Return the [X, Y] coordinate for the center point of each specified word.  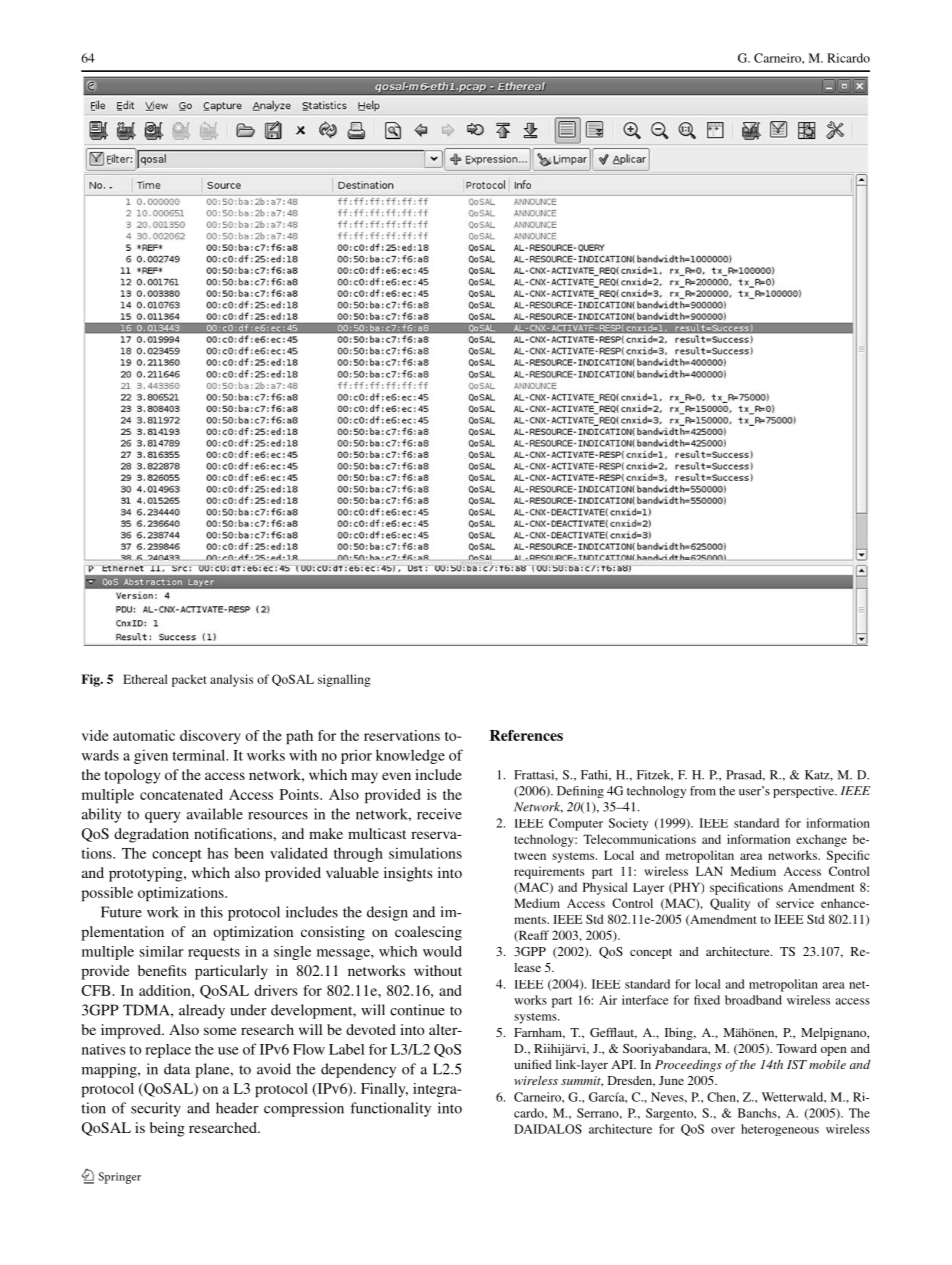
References [526, 735]
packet [189, 680]
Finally [384, 1090]
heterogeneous [780, 1130]
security [156, 1109]
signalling [344, 680]
